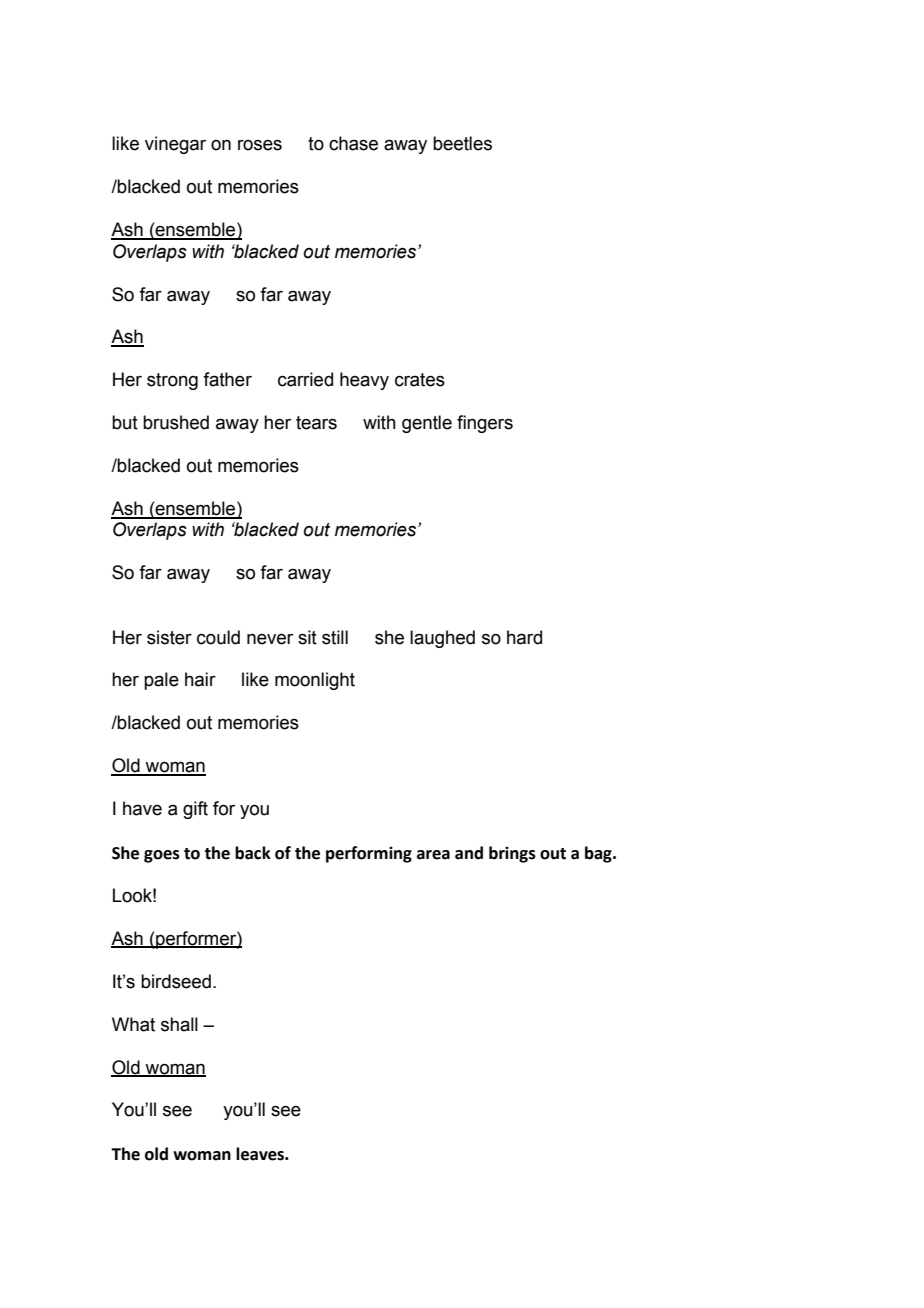 The height and width of the page is (1308, 924). What do you see at coordinates (176, 981) in the page?
I see `birdseed` at bounding box center [176, 981].
